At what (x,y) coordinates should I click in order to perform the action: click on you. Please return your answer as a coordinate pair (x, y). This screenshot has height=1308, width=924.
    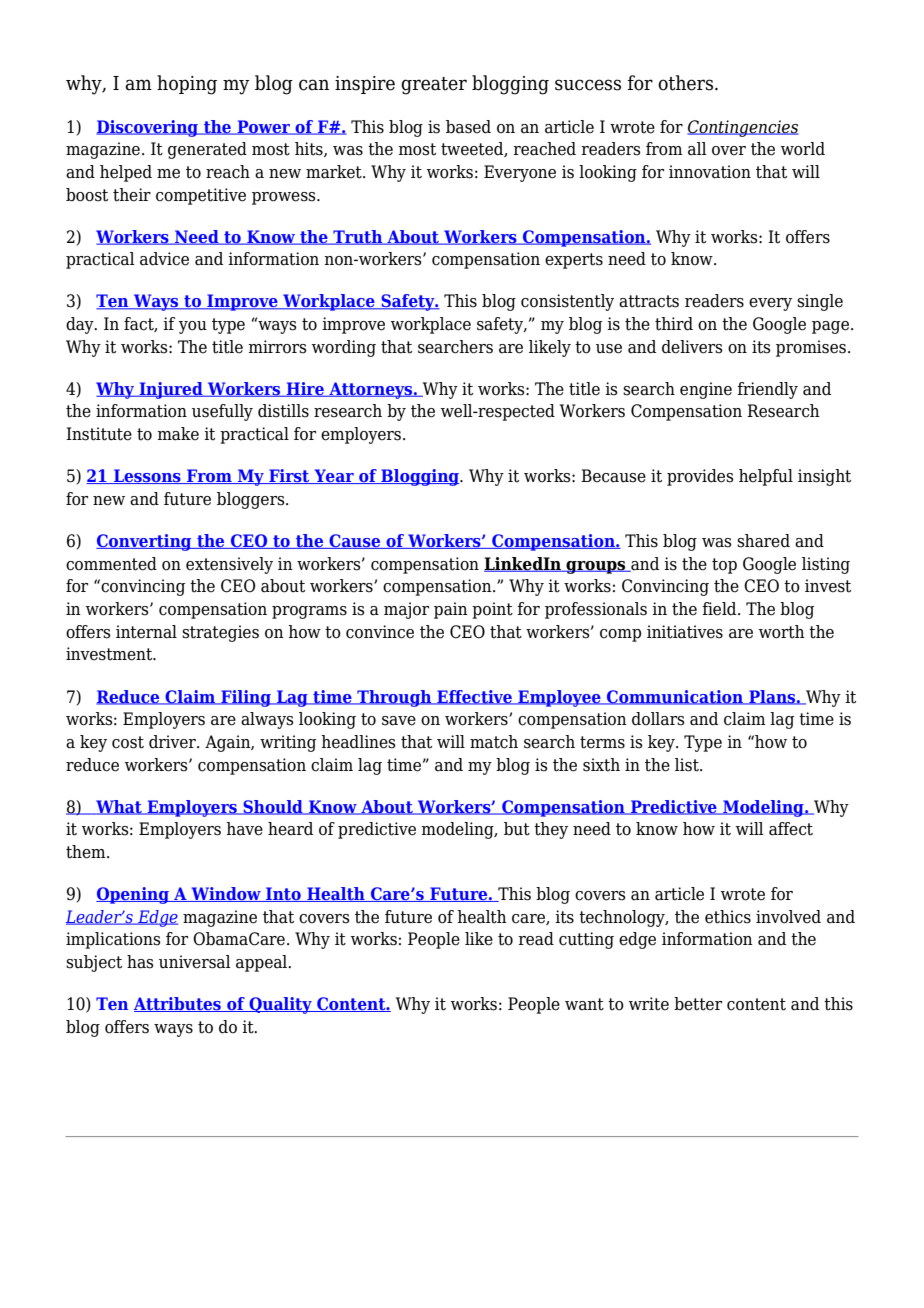
    Looking at the image, I should click on (193, 327).
